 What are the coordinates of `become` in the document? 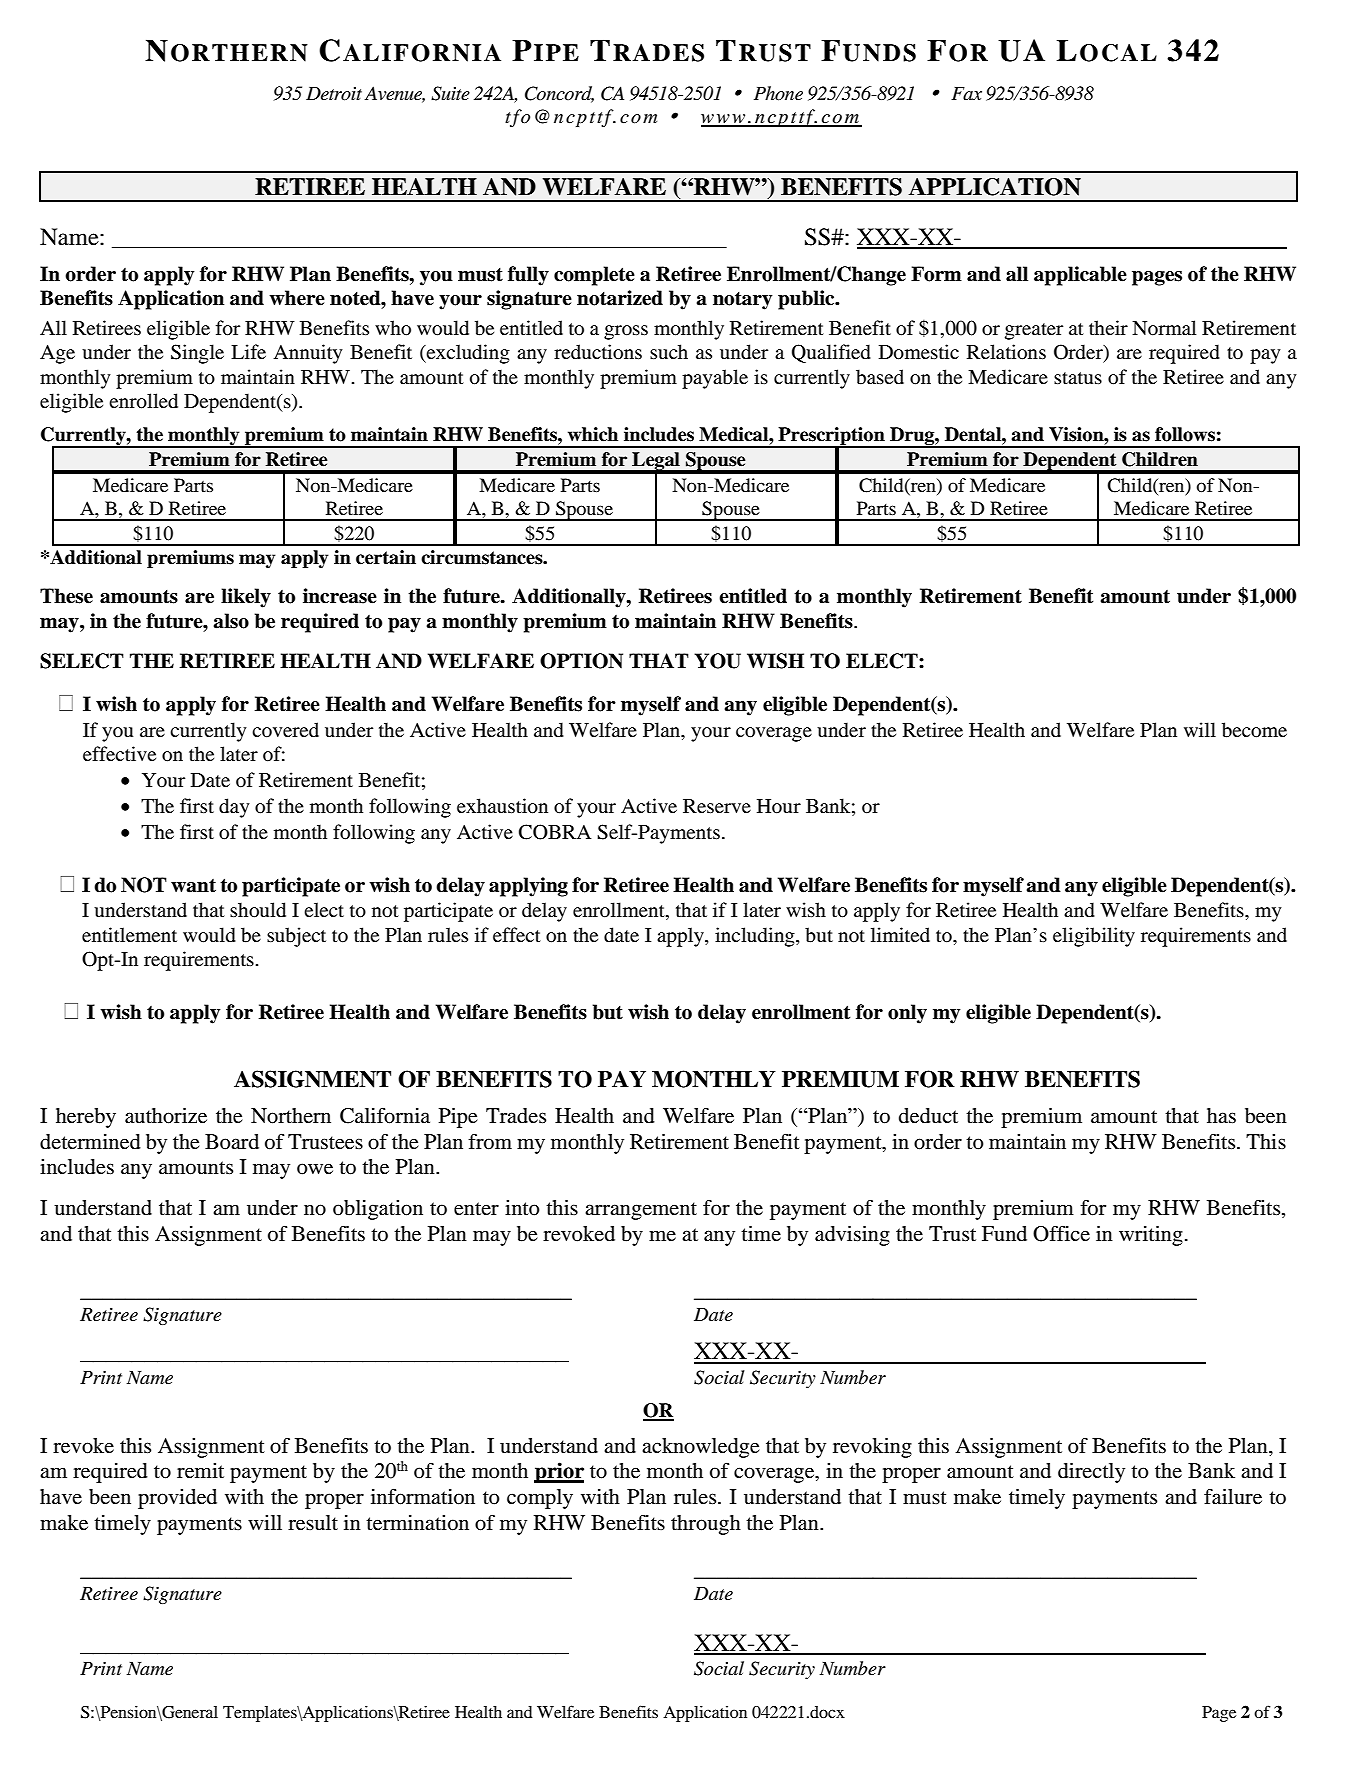 It's located at (1254, 730).
